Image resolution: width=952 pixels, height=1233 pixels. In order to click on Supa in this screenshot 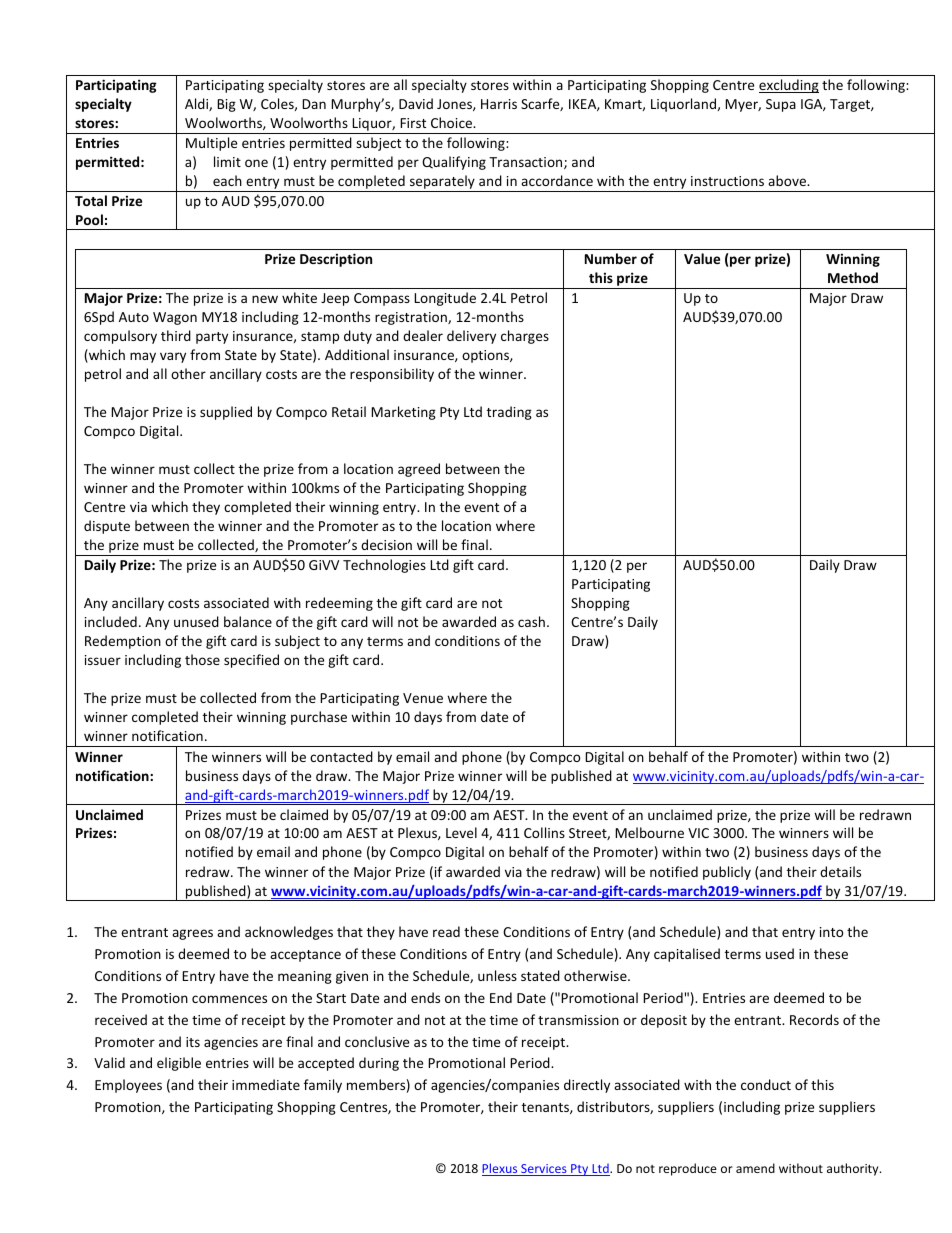, I will do `click(781, 105)`.
